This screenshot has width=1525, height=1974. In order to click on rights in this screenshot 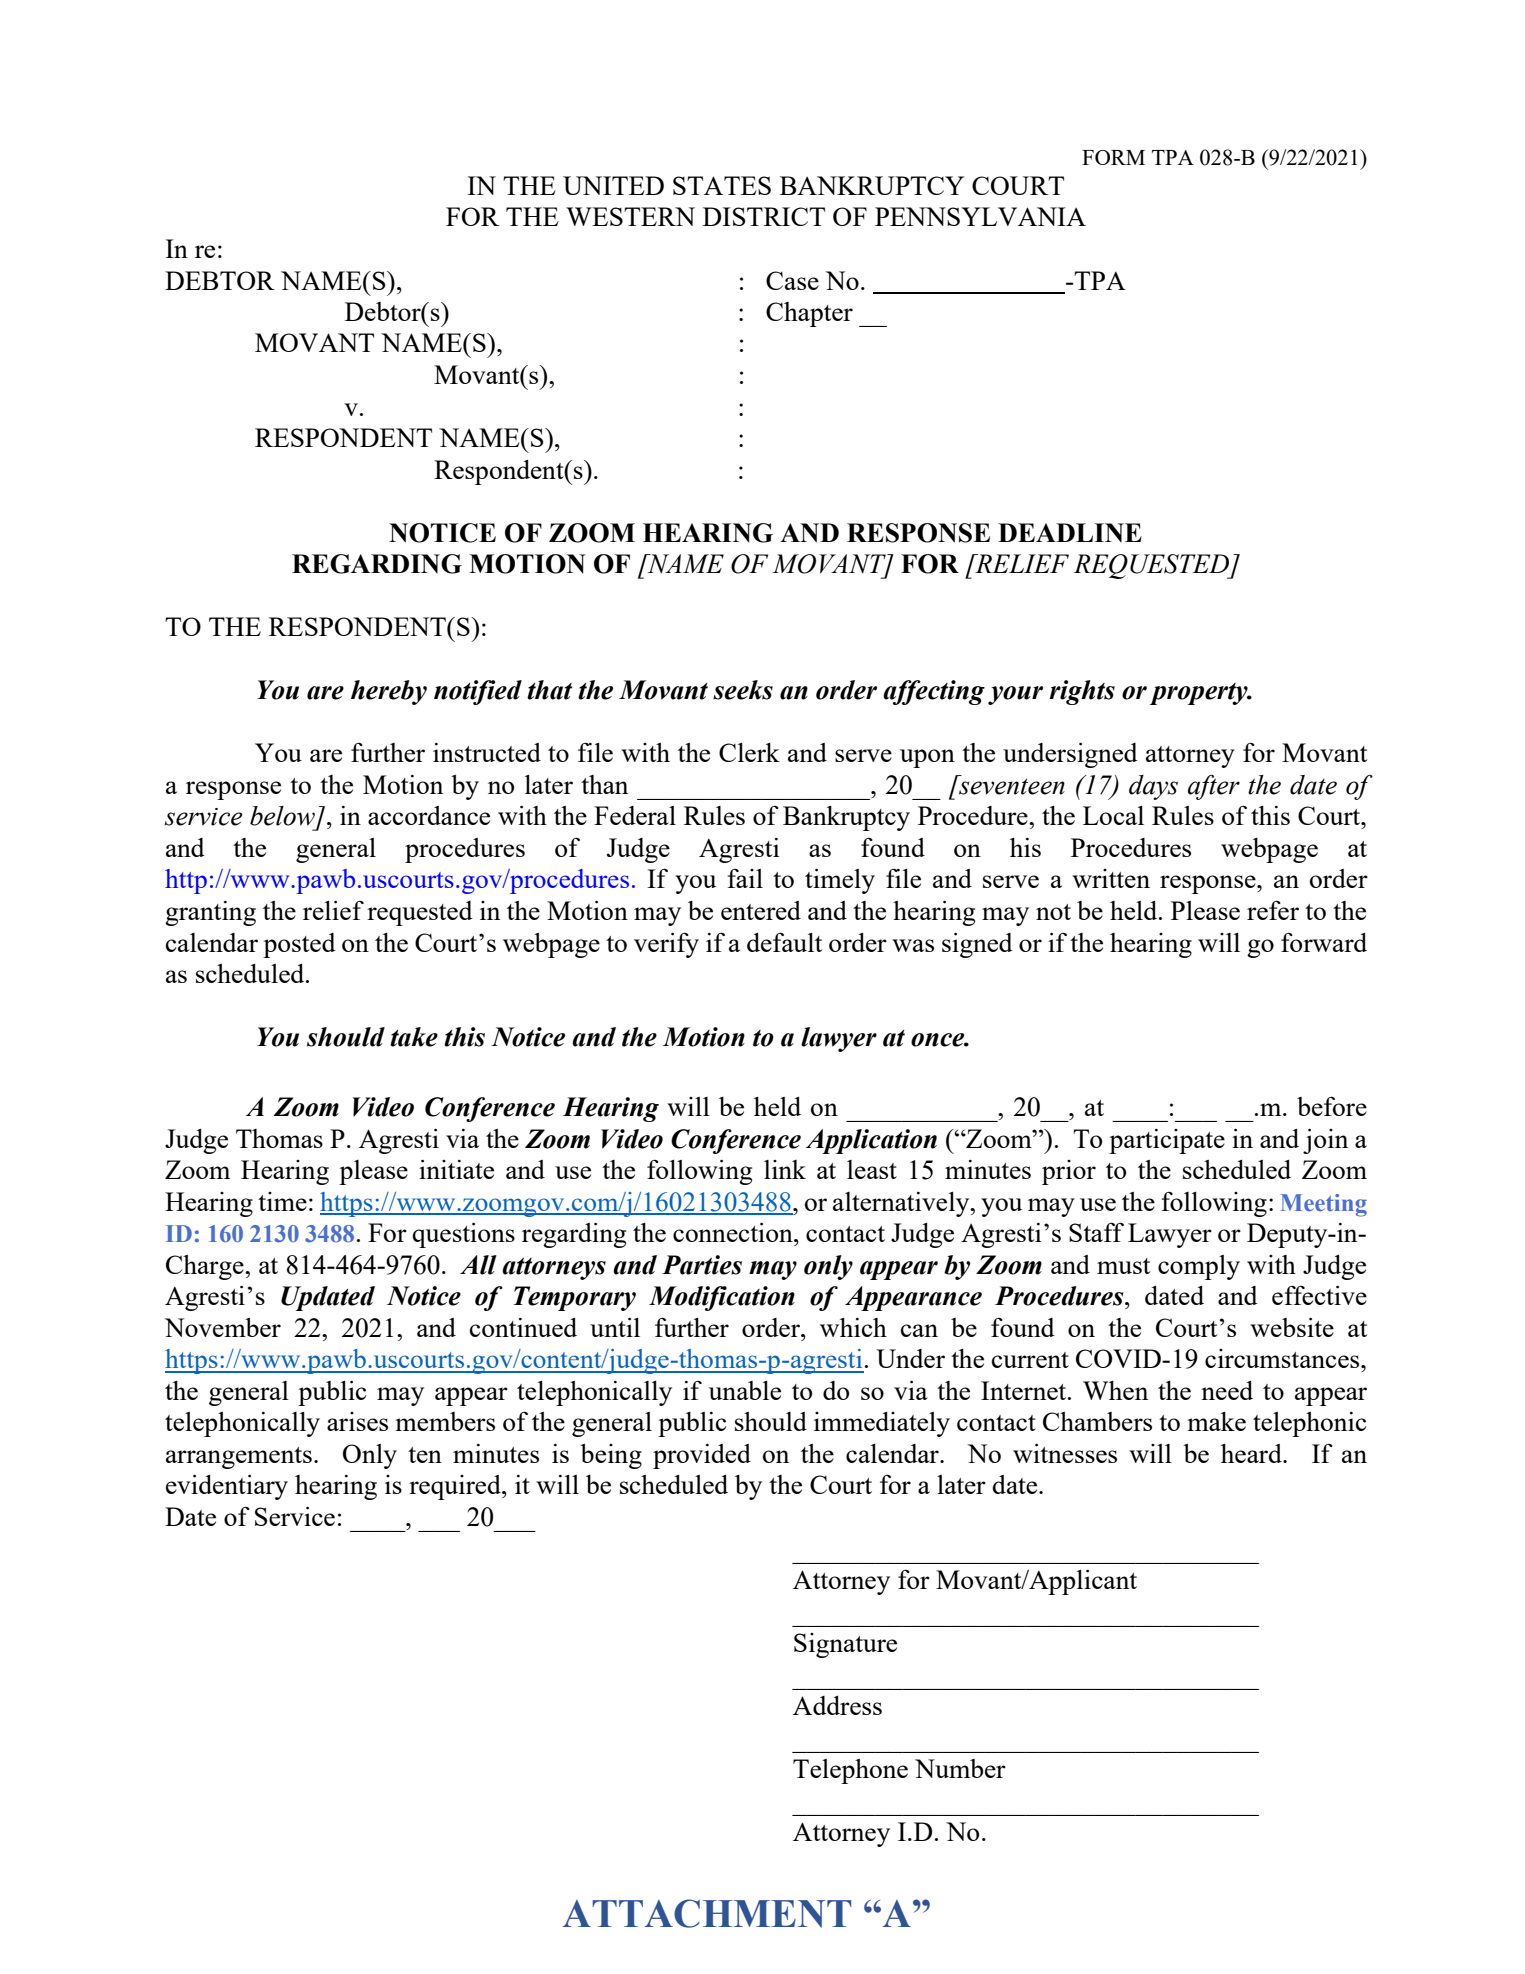, I will do `click(1082, 692)`.
